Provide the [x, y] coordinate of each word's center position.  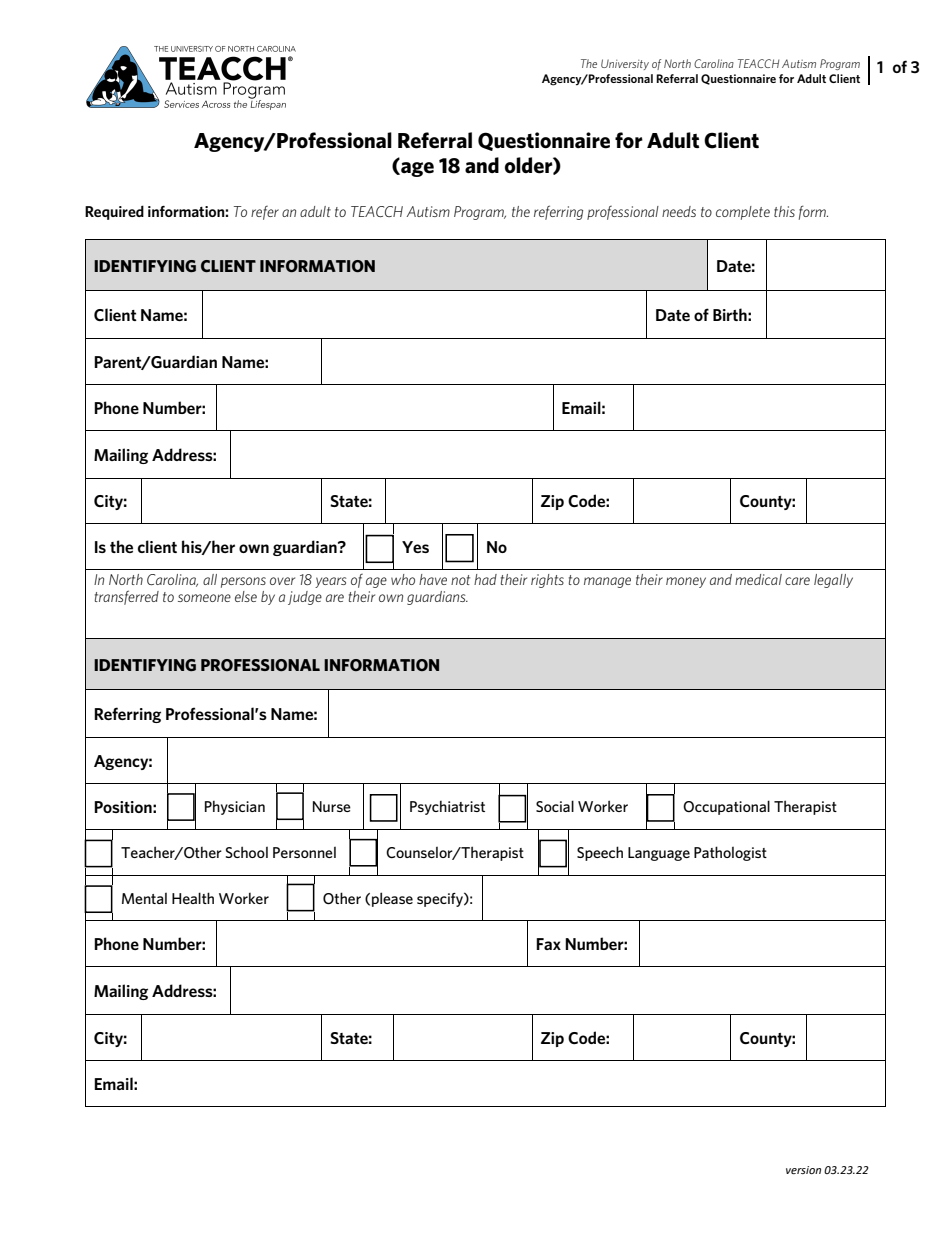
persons [243, 582]
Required [114, 212]
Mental [144, 898]
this [784, 211]
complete [743, 213]
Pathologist [730, 853]
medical [758, 579]
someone [204, 598]
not [460, 580]
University [625, 64]
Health [193, 898]
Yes [415, 547]
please [392, 899]
